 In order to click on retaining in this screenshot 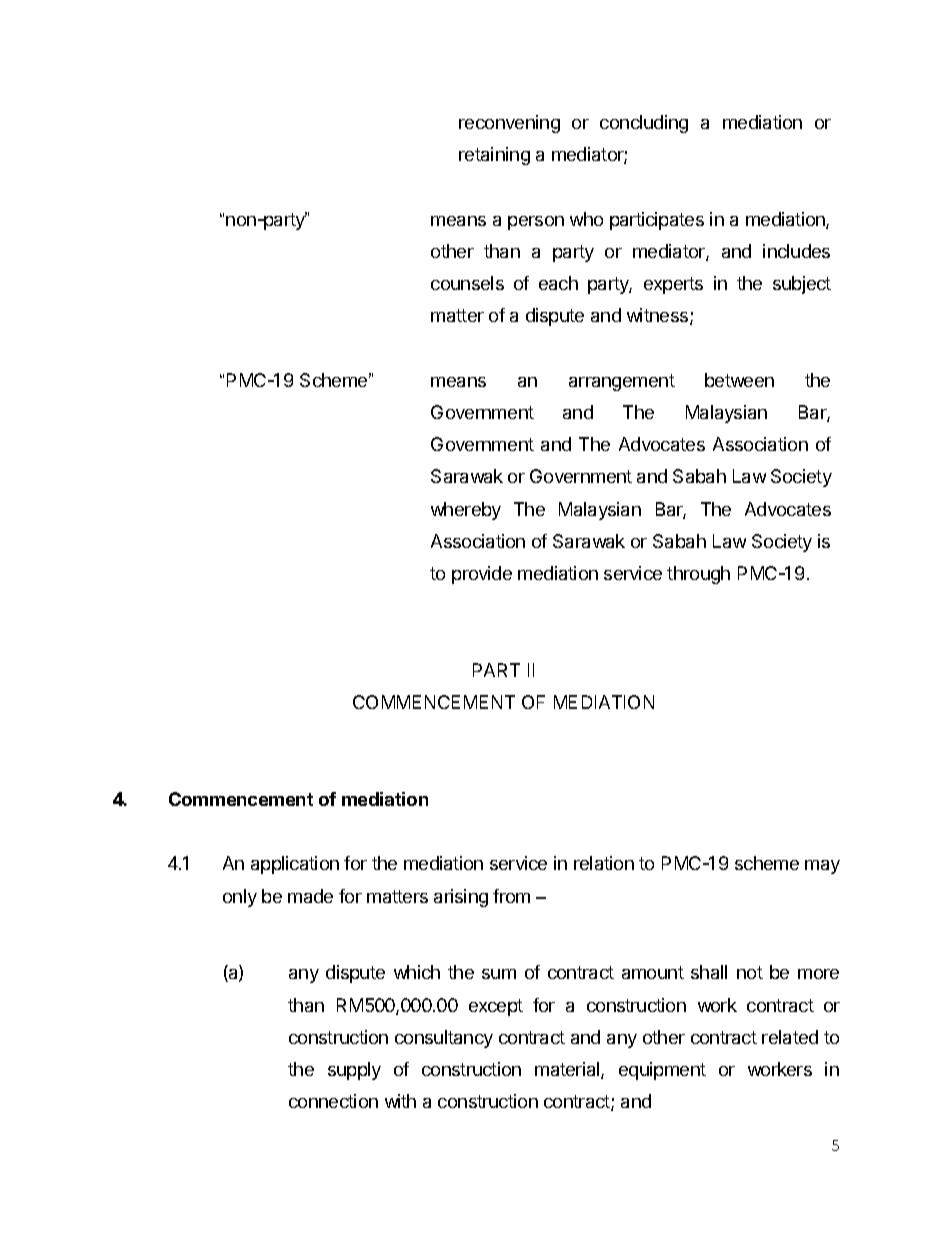, I will do `click(494, 156)`.
